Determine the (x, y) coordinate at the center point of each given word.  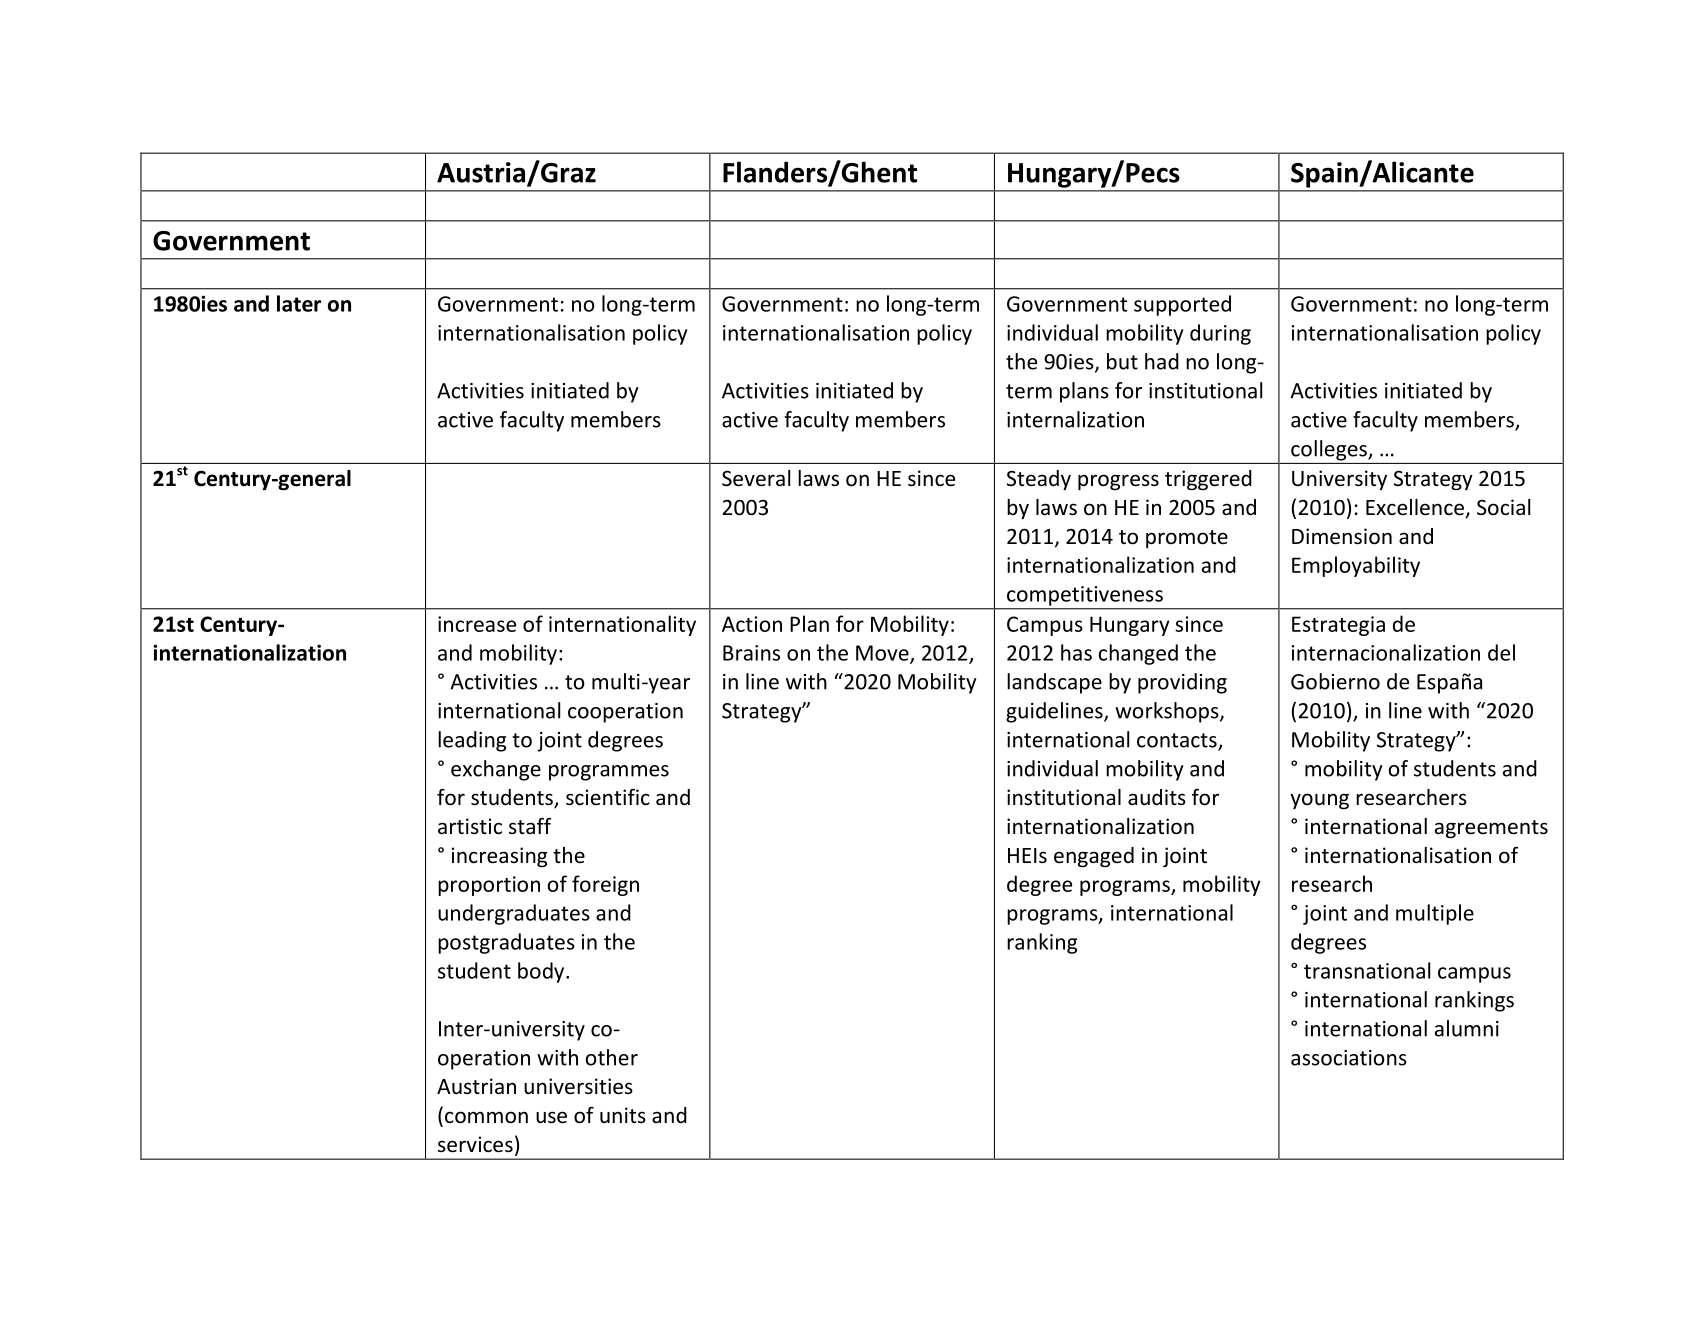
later (299, 303)
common (486, 1117)
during (1220, 334)
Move (883, 654)
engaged (1094, 857)
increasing (499, 857)
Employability (1356, 566)
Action (752, 624)
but (1122, 361)
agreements (1491, 829)
